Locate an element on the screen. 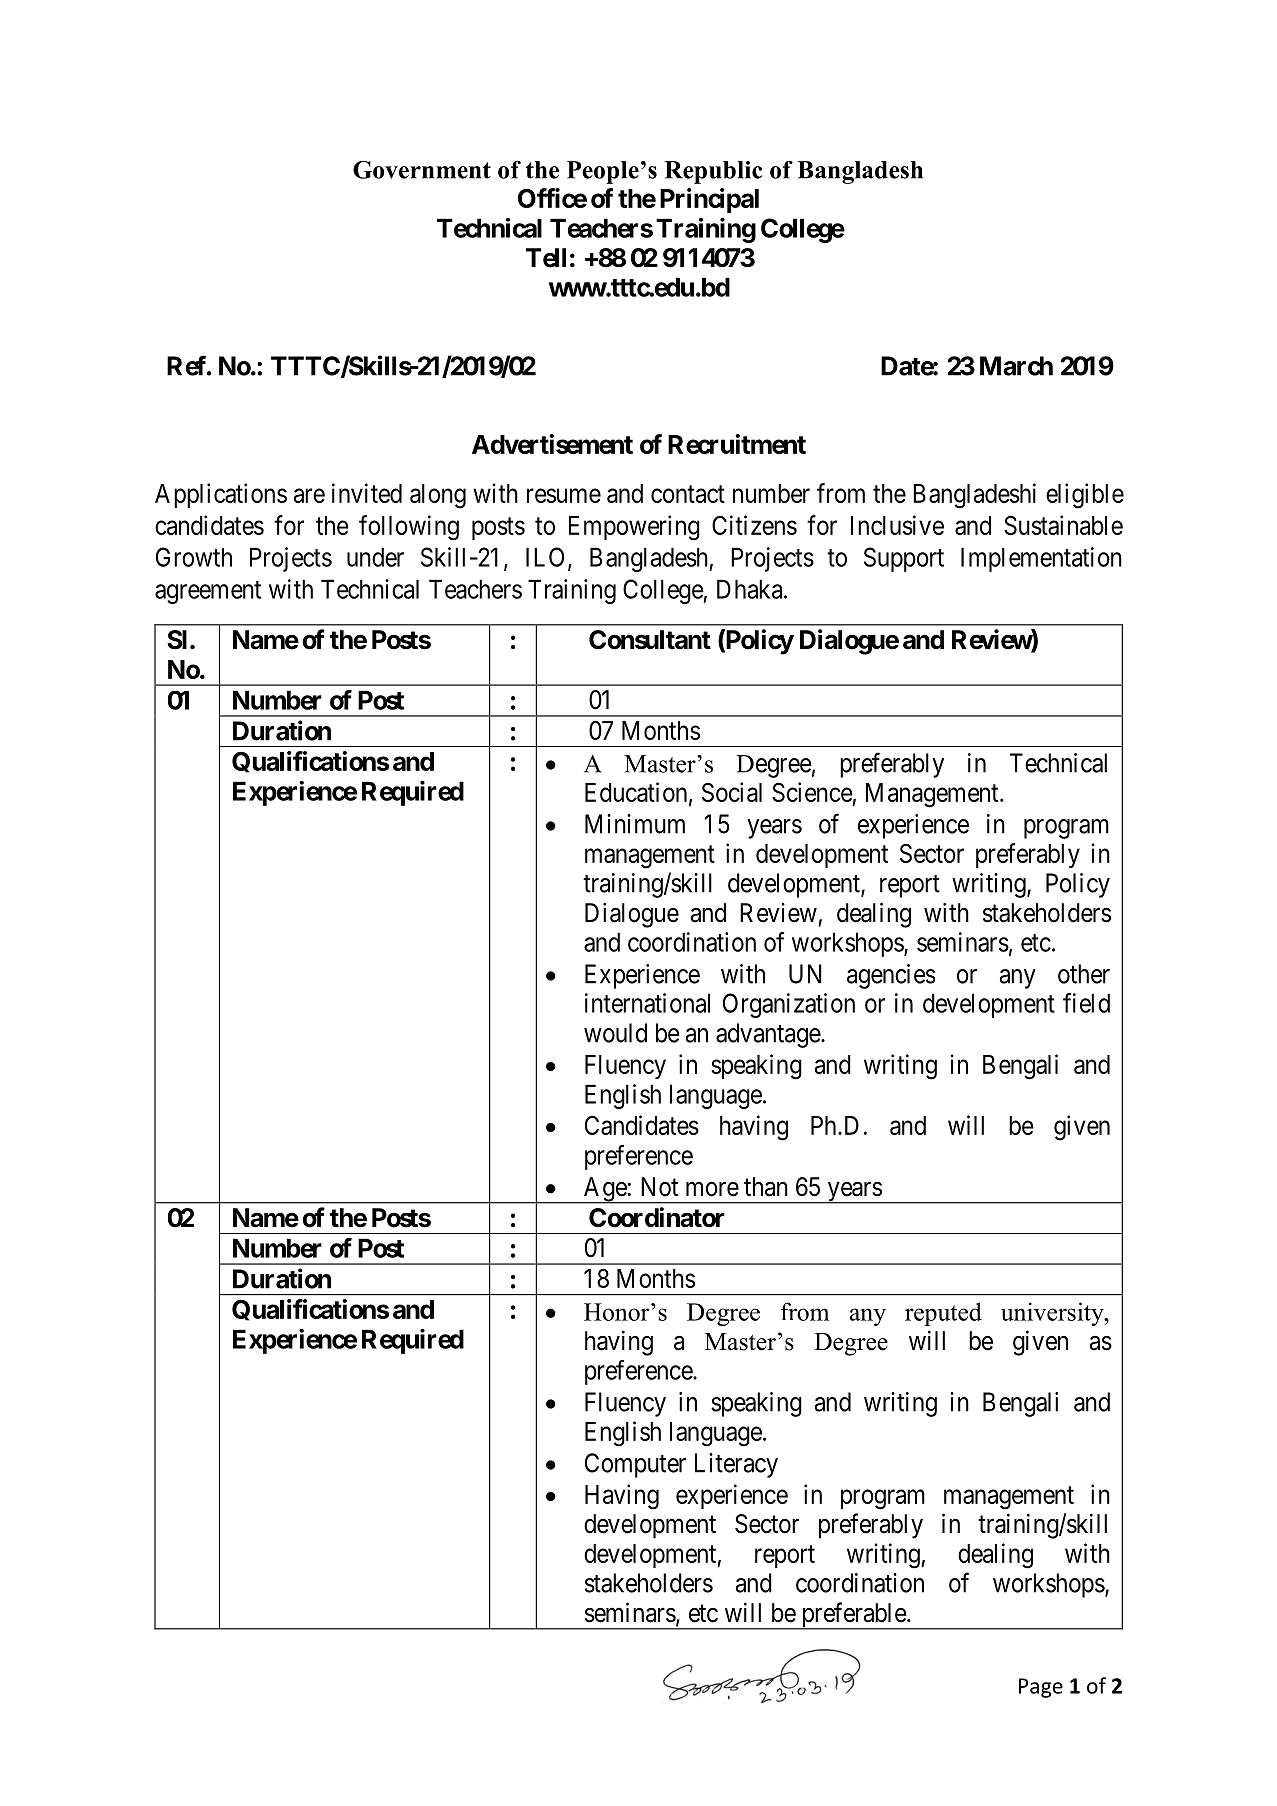  March is located at coordinates (1016, 366).
